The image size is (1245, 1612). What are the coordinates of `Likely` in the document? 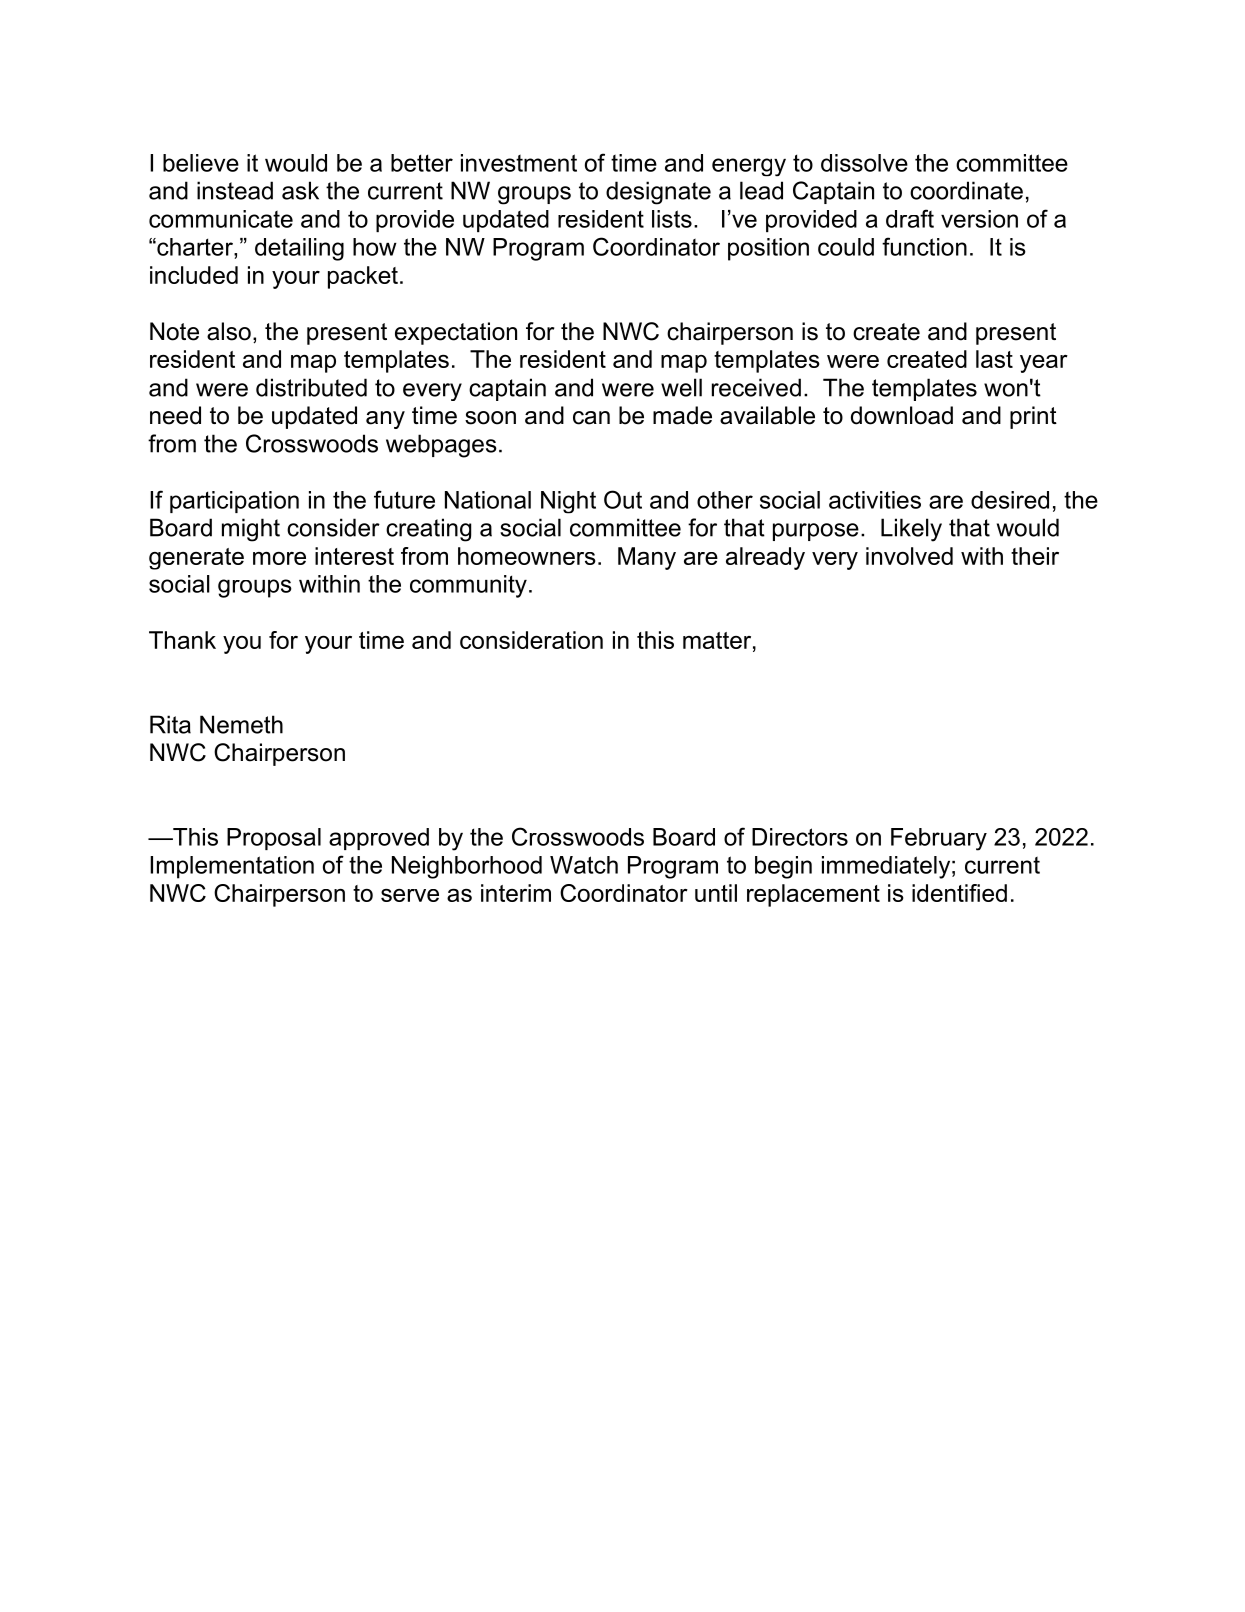 It's located at (911, 530).
